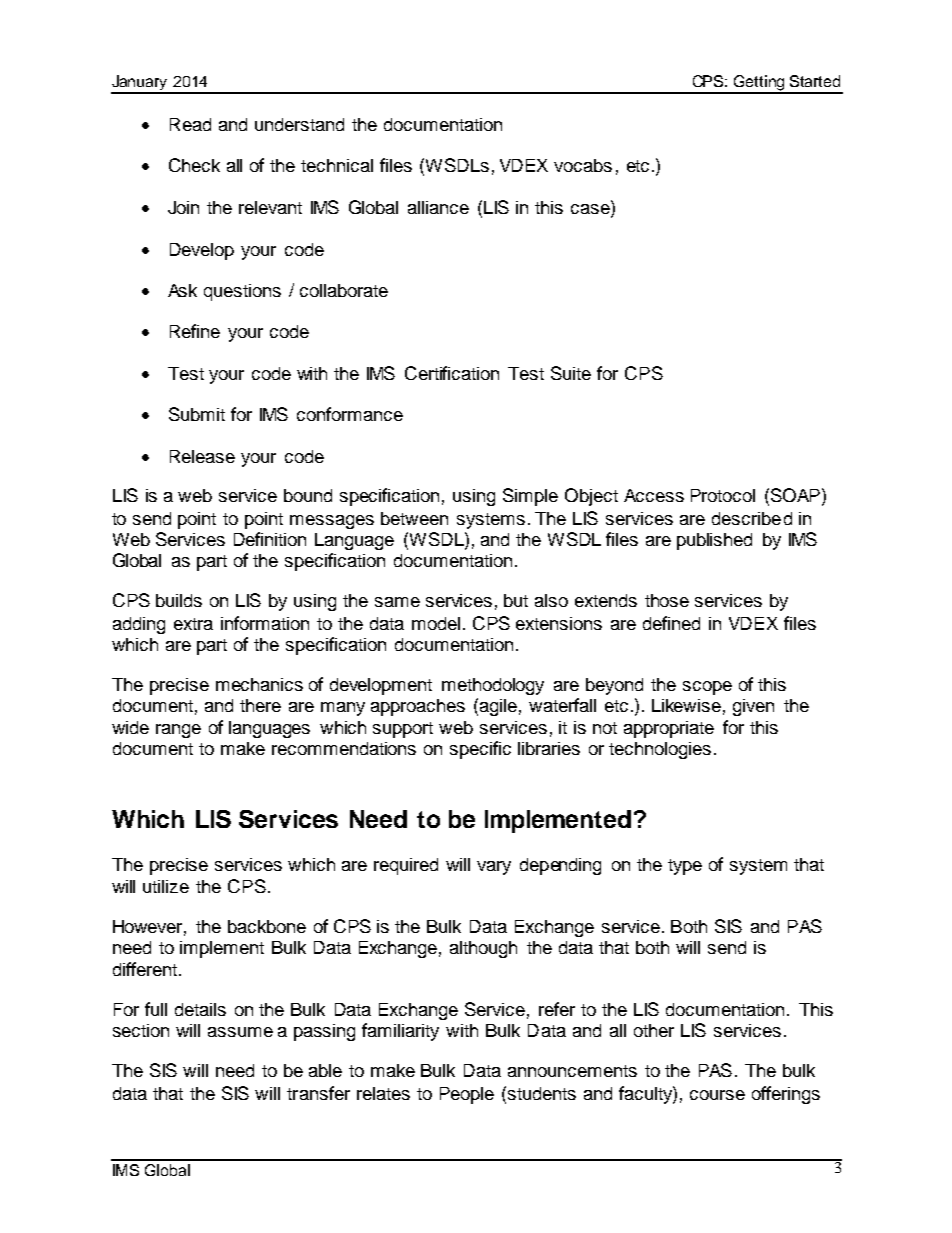 This image has height=1233, width=952. What do you see at coordinates (190, 124) in the image?
I see `Read` at bounding box center [190, 124].
